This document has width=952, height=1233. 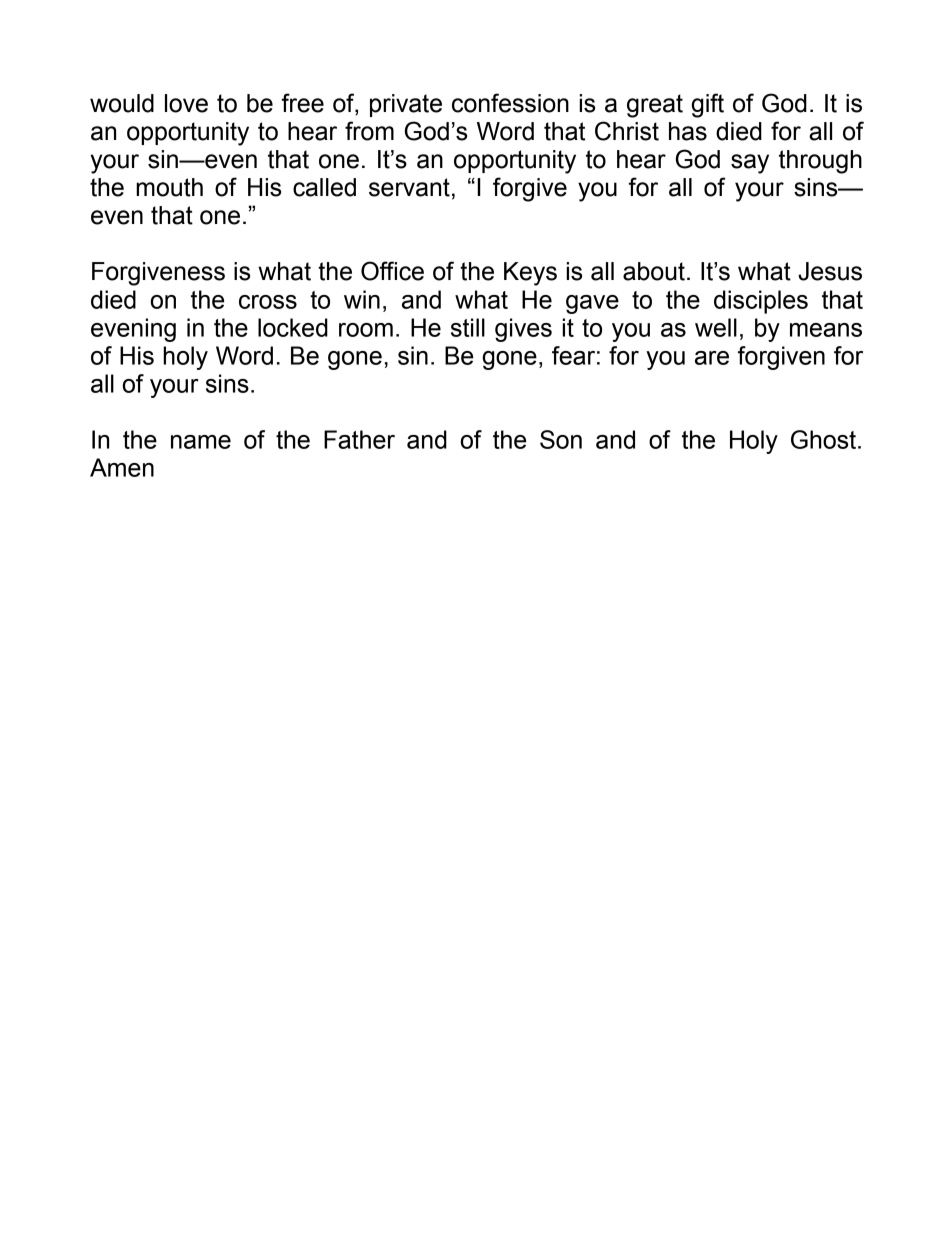 I want to click on locked, so click(x=293, y=327).
